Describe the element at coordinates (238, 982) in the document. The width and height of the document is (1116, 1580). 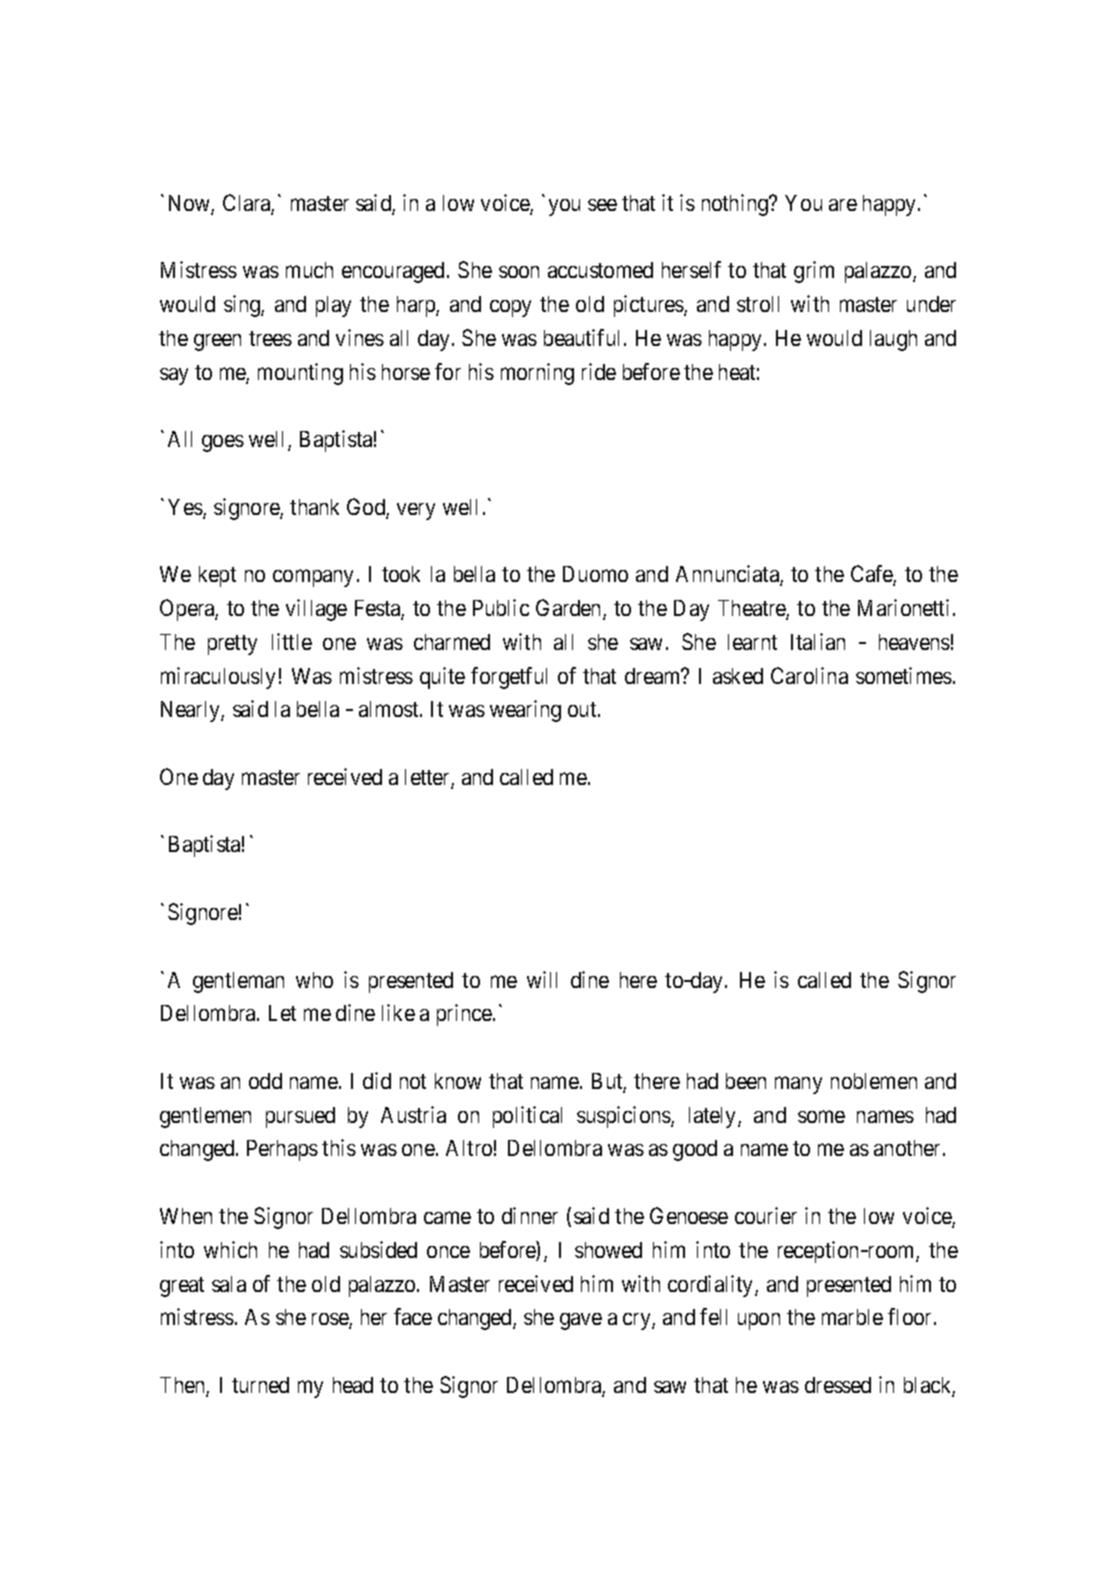
I see `gentleman` at that location.
